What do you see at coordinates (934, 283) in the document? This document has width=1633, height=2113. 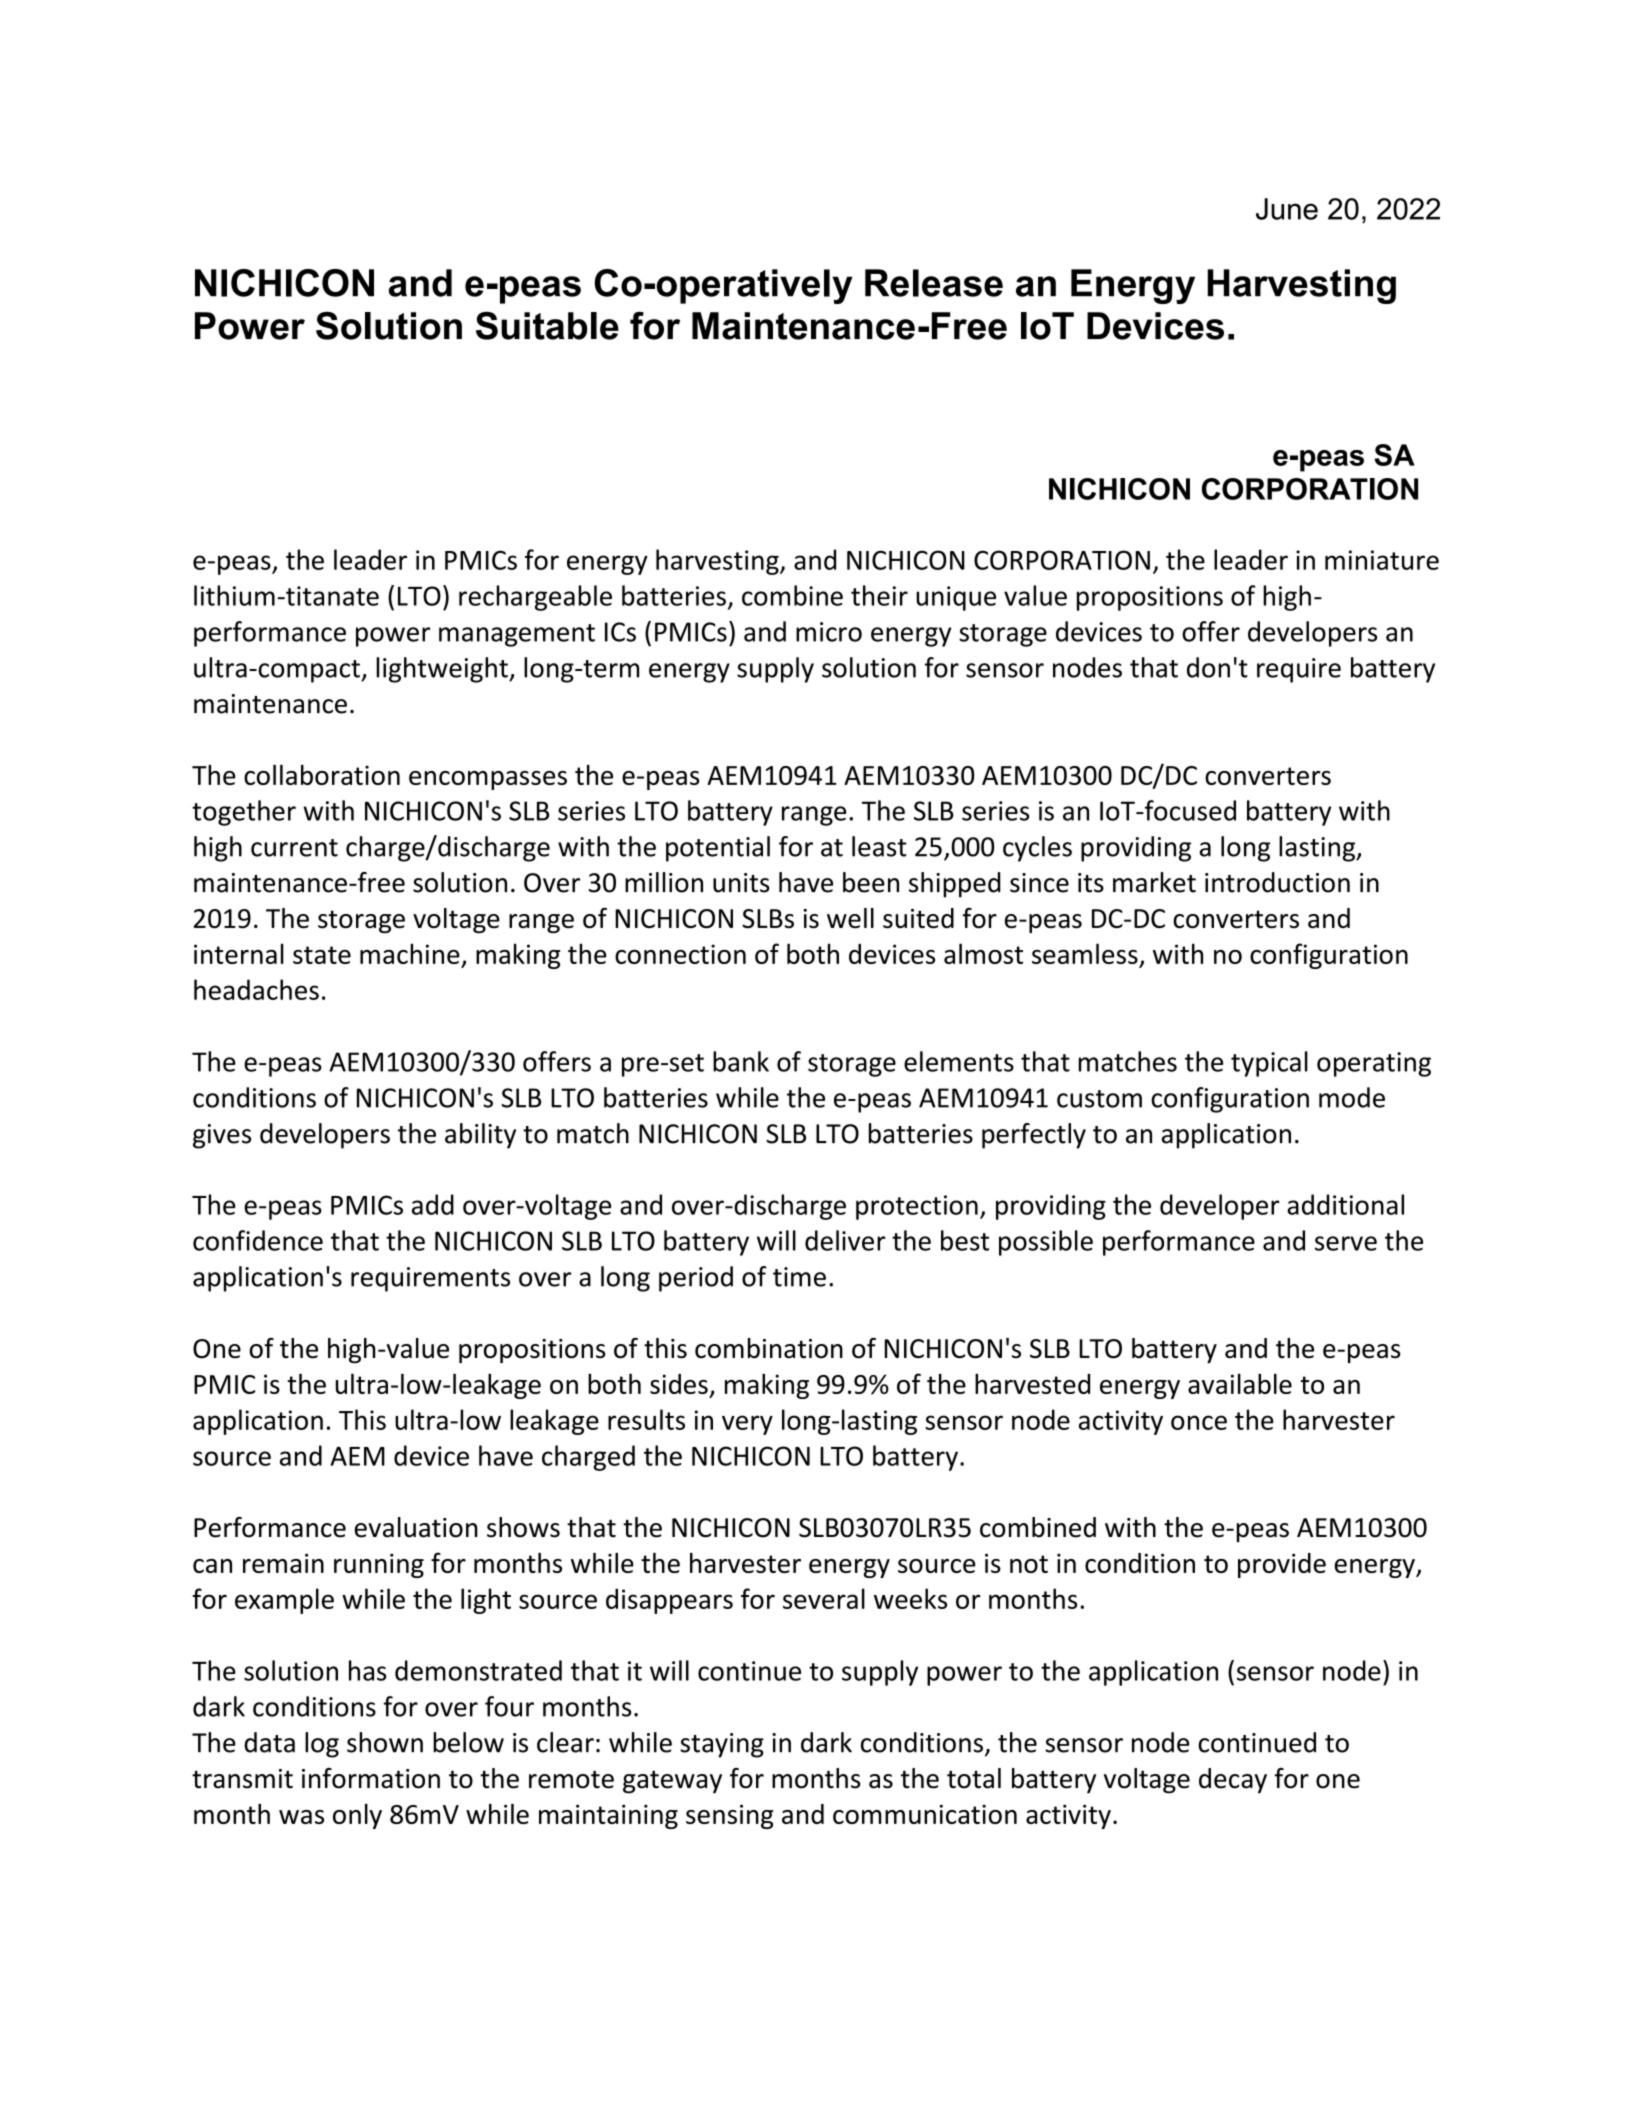 I see `Release` at bounding box center [934, 283].
